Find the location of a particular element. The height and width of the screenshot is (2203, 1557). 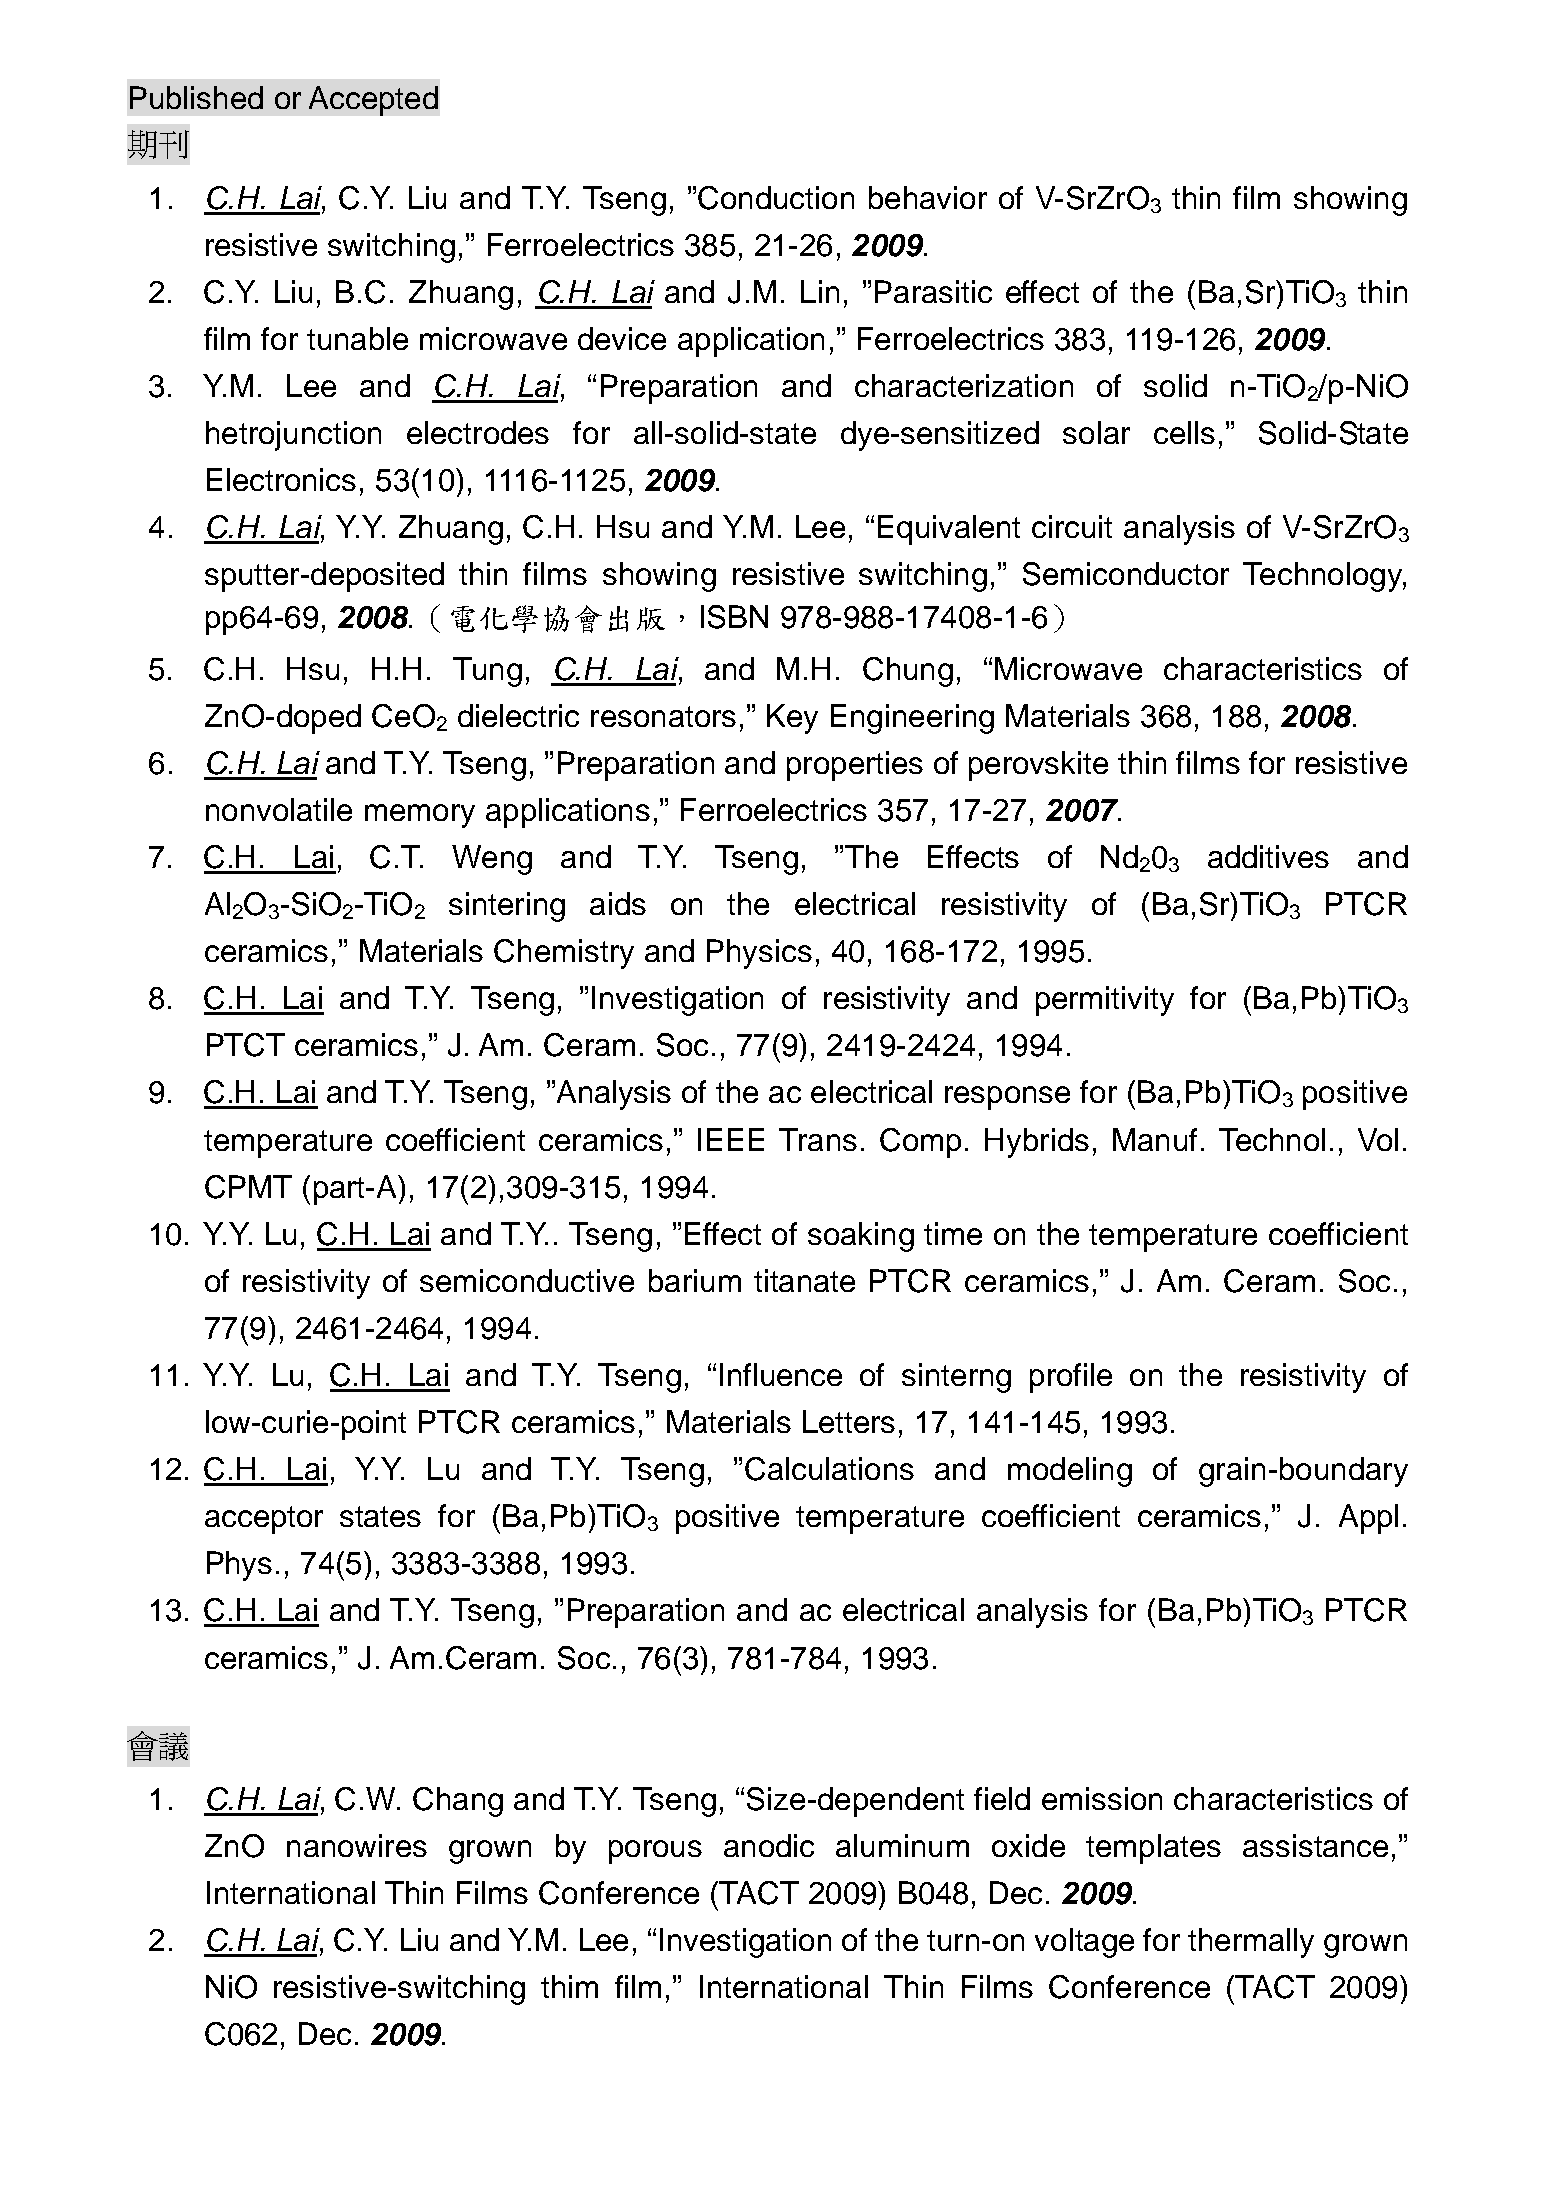

IEEE is located at coordinates (731, 1139).
